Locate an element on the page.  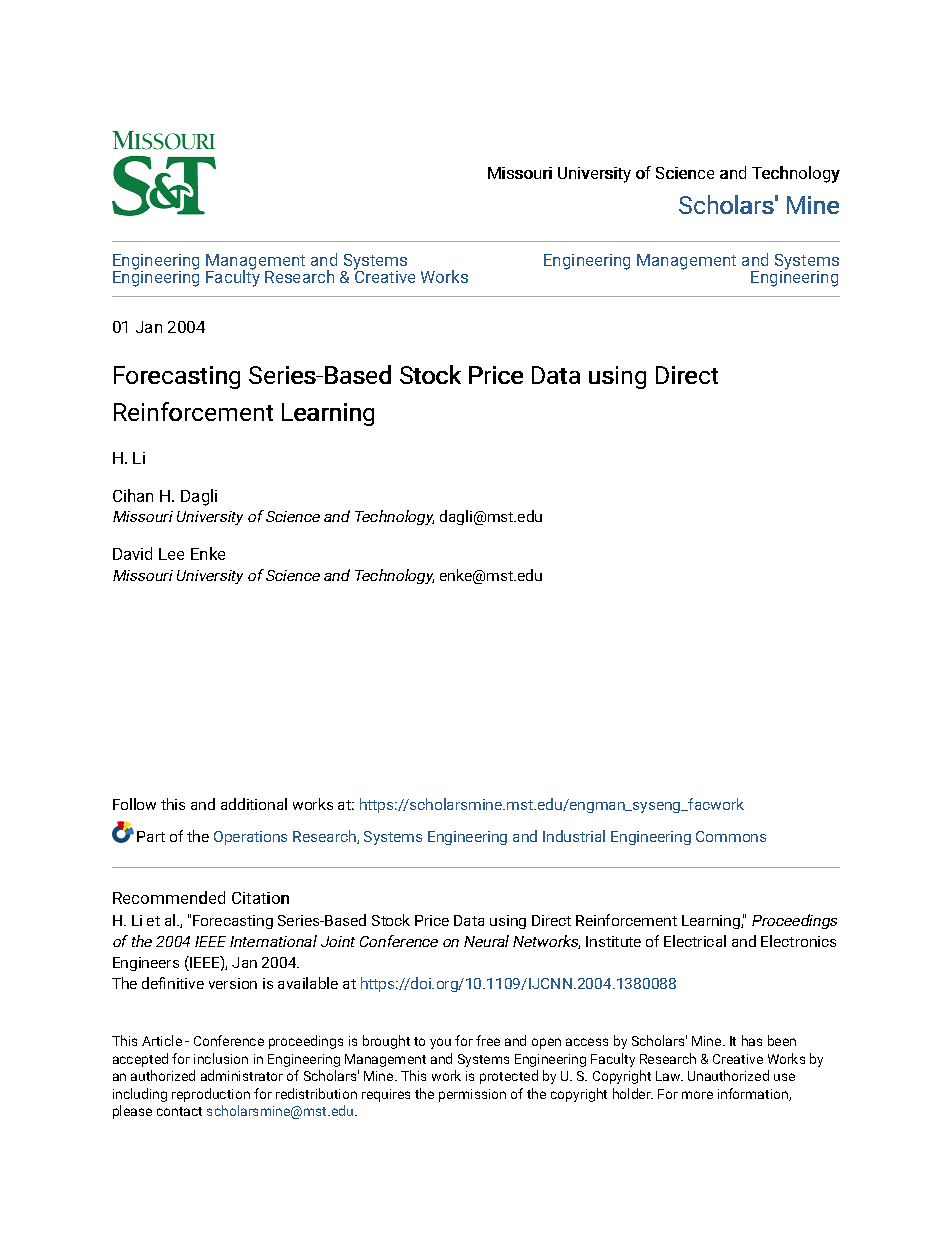
reproduction is located at coordinates (211, 1095).
